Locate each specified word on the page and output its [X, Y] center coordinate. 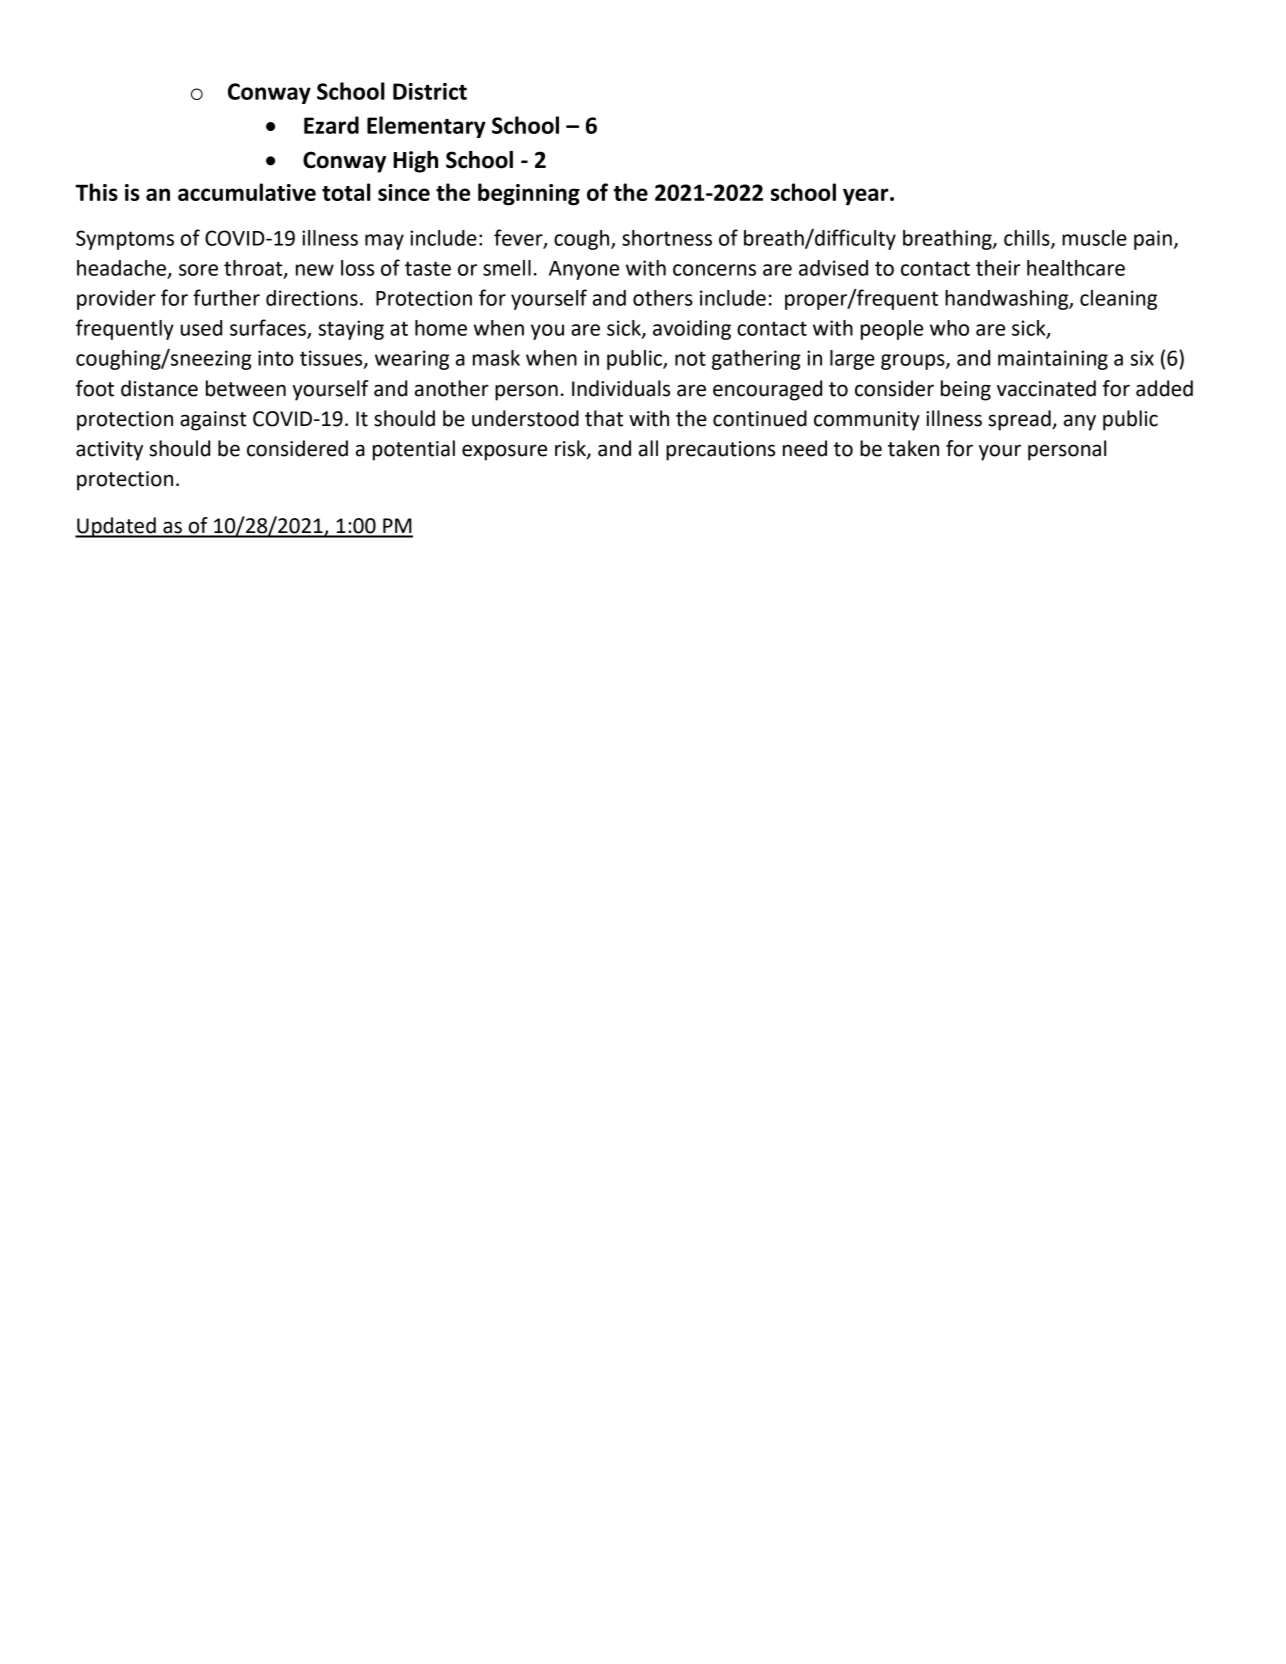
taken [913, 448]
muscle [1094, 238]
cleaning [1118, 300]
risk [571, 449]
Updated [116, 527]
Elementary [426, 127]
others [663, 298]
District [430, 91]
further [226, 297]
